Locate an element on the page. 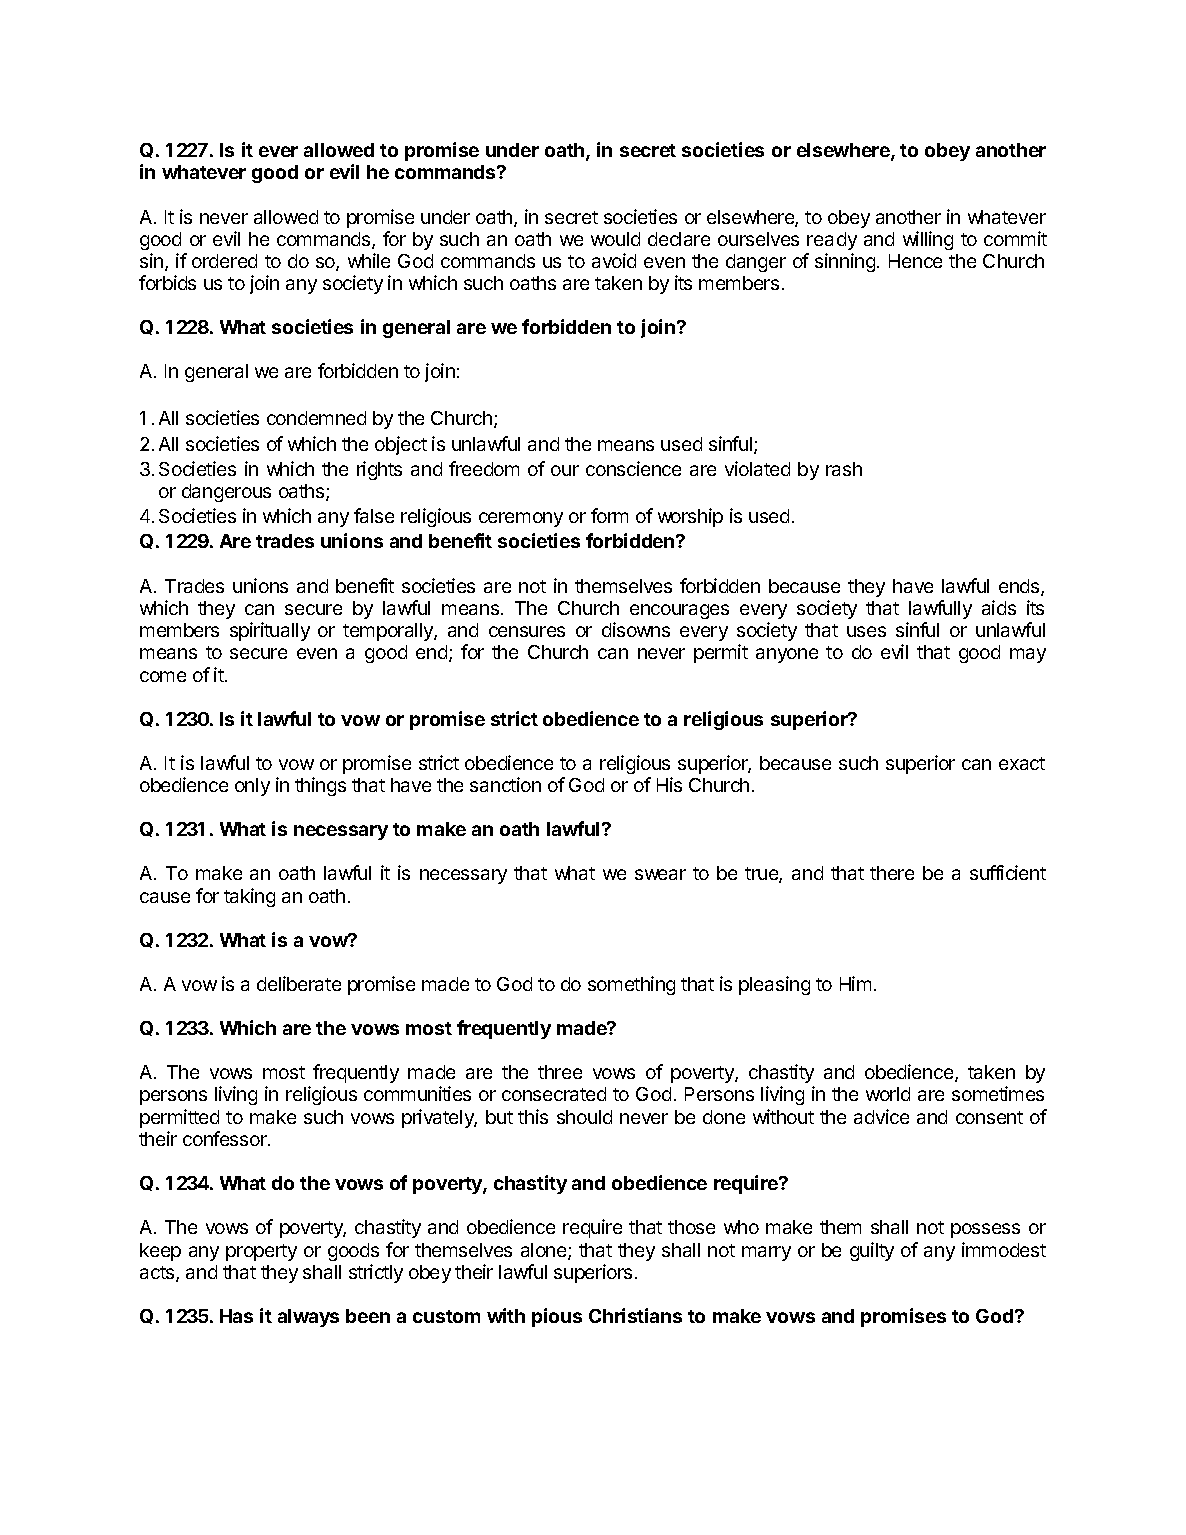 The image size is (1186, 1535). exact is located at coordinates (1022, 763).
